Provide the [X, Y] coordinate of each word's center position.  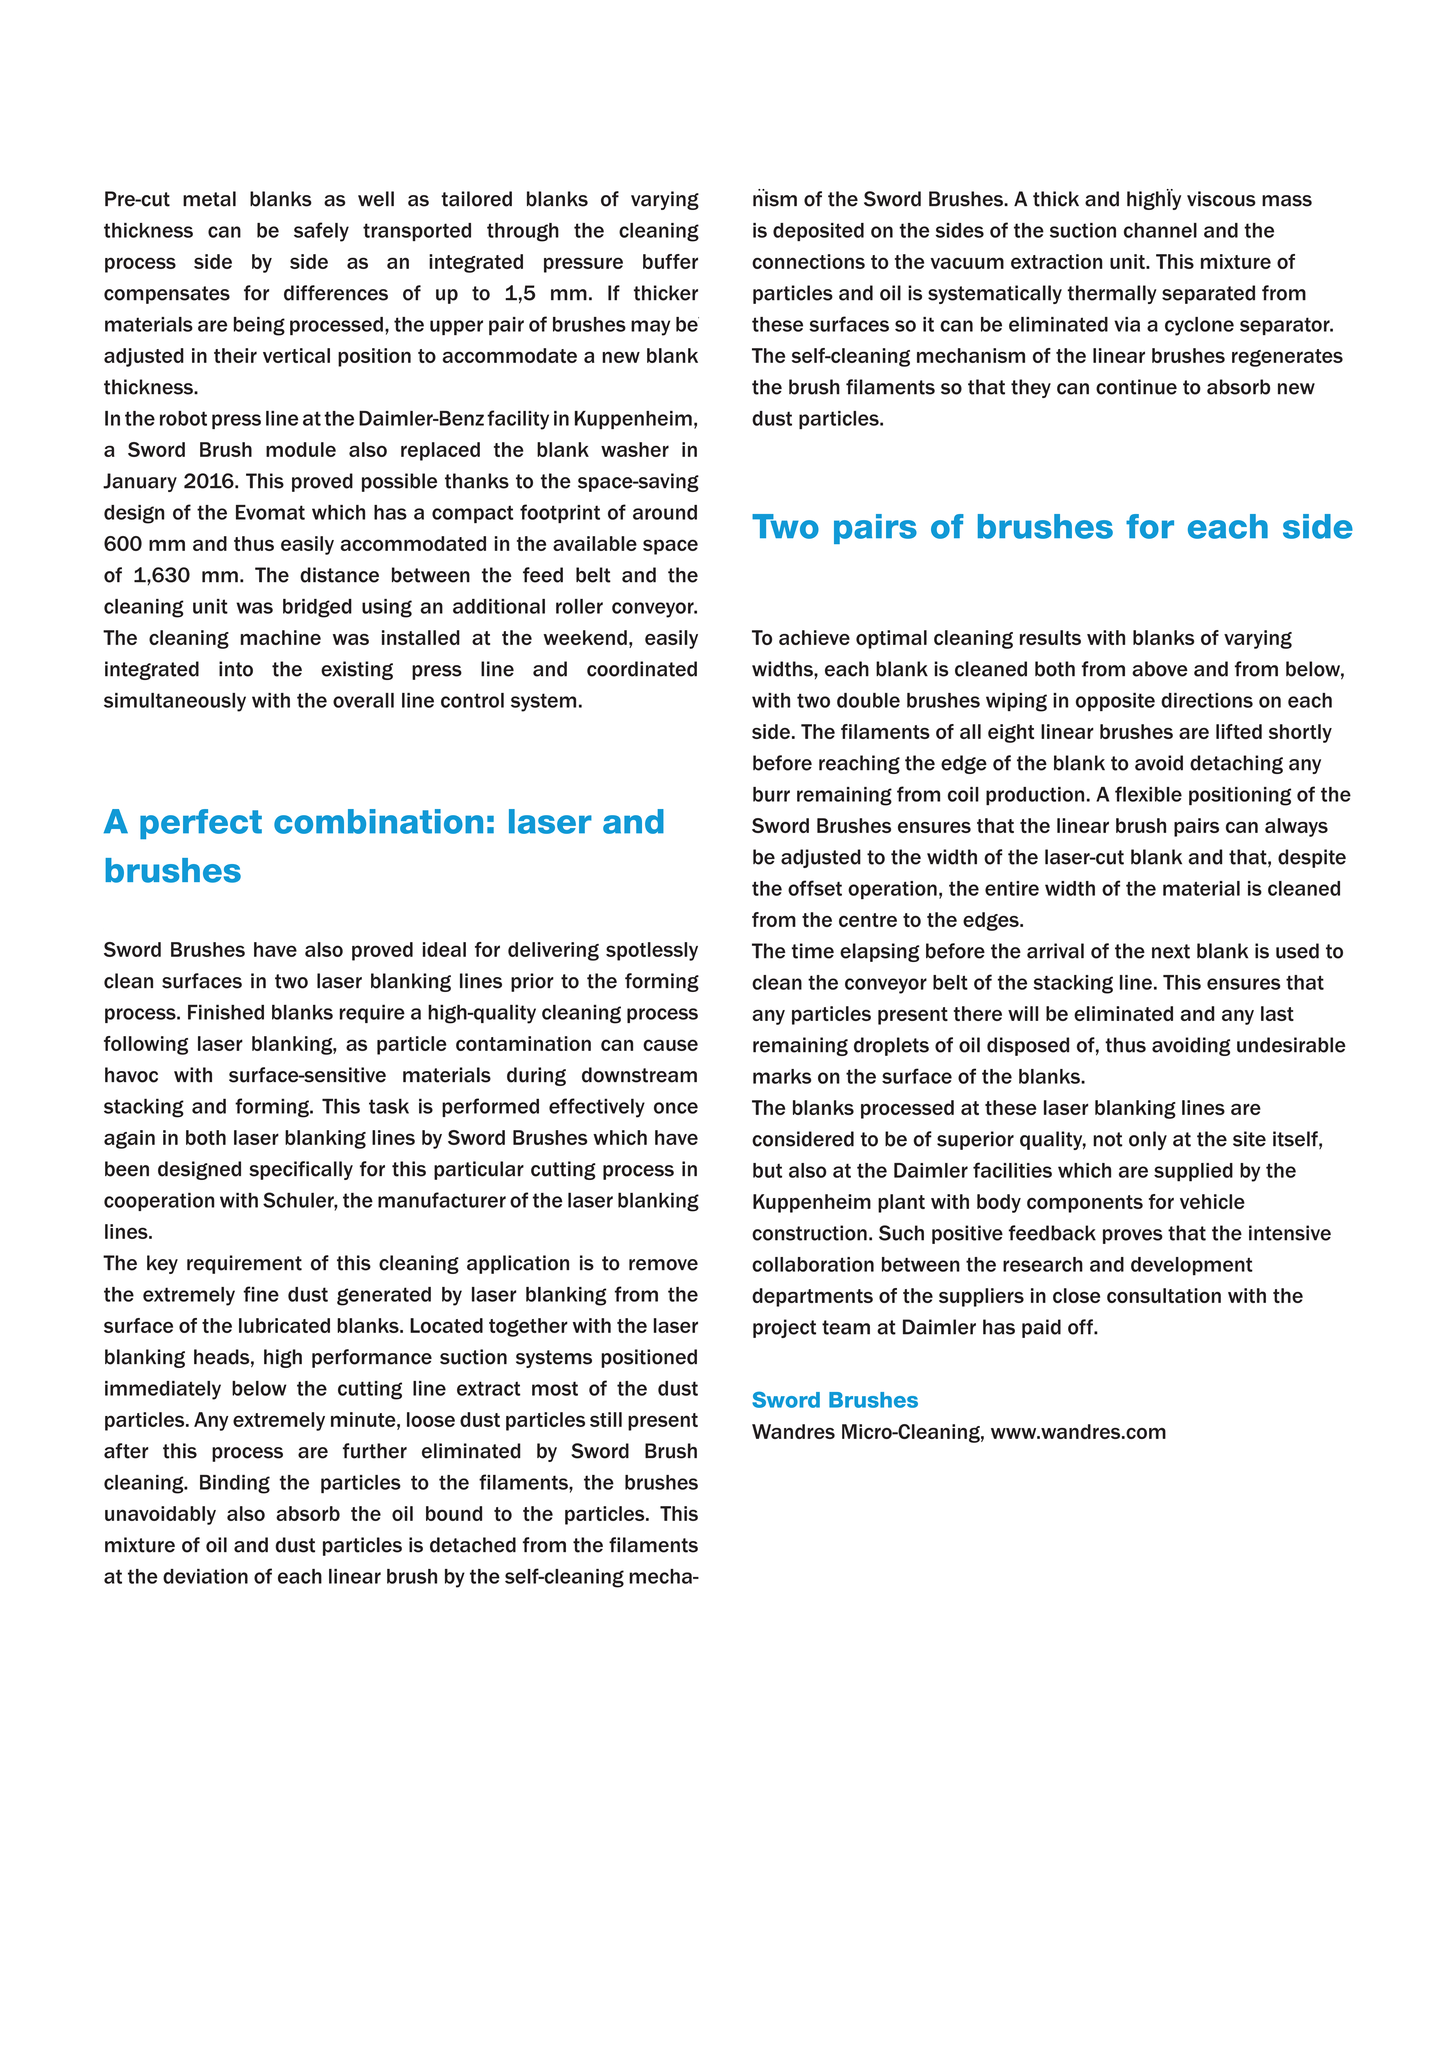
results [1050, 637]
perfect [201, 824]
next [1171, 951]
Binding [235, 1484]
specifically [301, 1170]
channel [1160, 230]
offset [815, 888]
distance [339, 575]
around [665, 512]
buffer [670, 261]
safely [321, 232]
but [767, 1170]
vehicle [1212, 1201]
